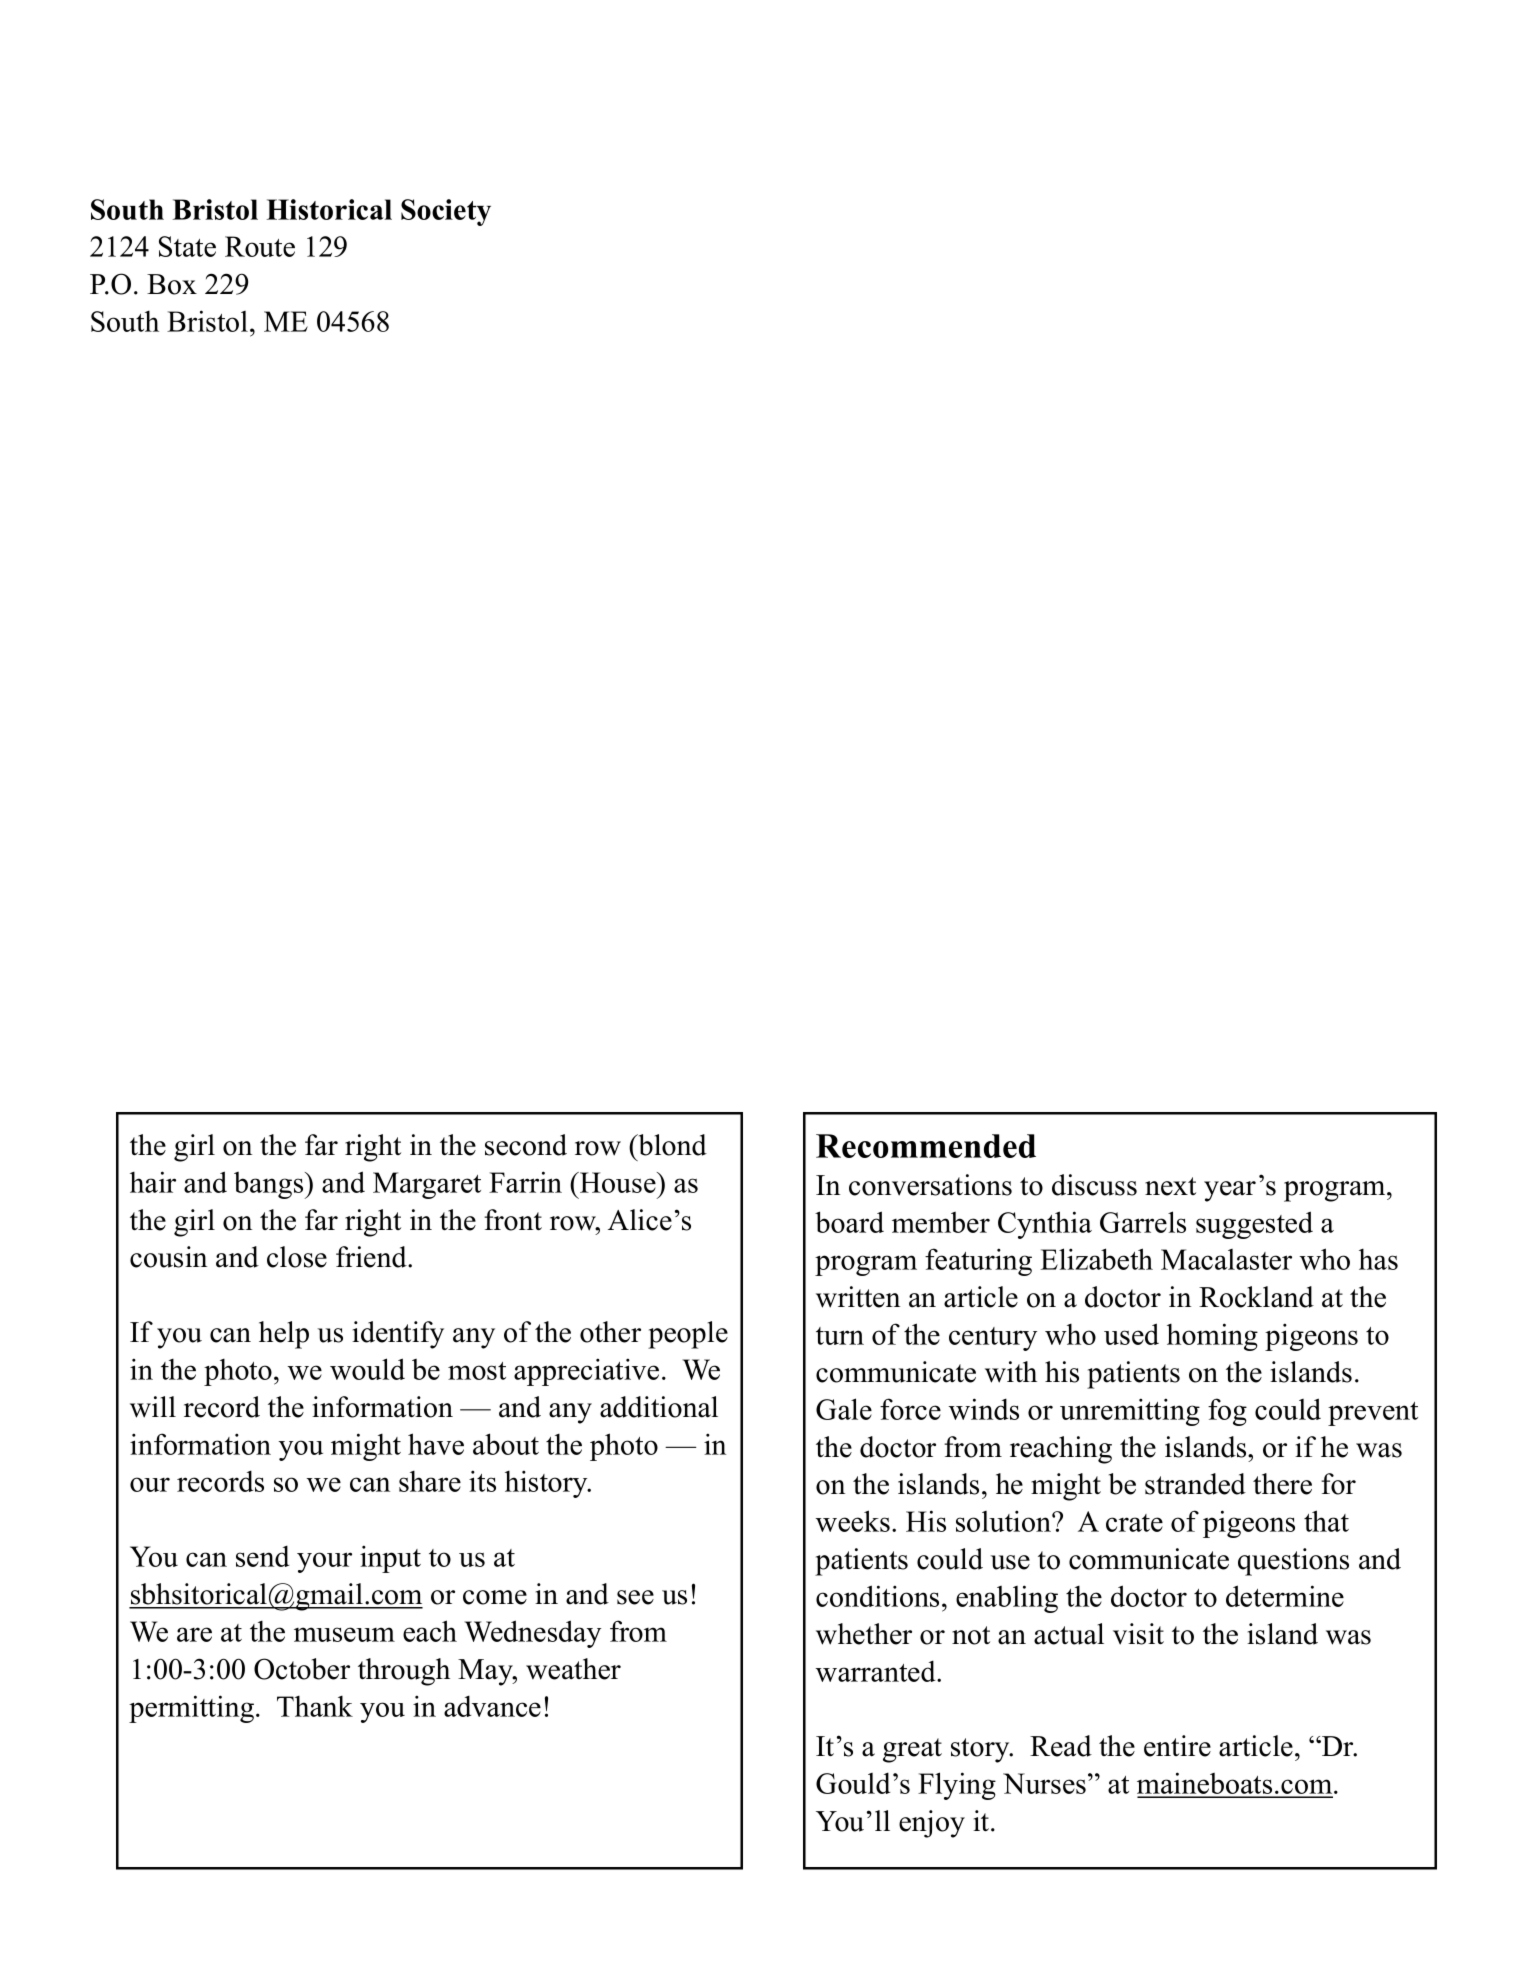 The height and width of the document is (1976, 1527). What do you see at coordinates (671, 1145) in the document?
I see `blond` at bounding box center [671, 1145].
